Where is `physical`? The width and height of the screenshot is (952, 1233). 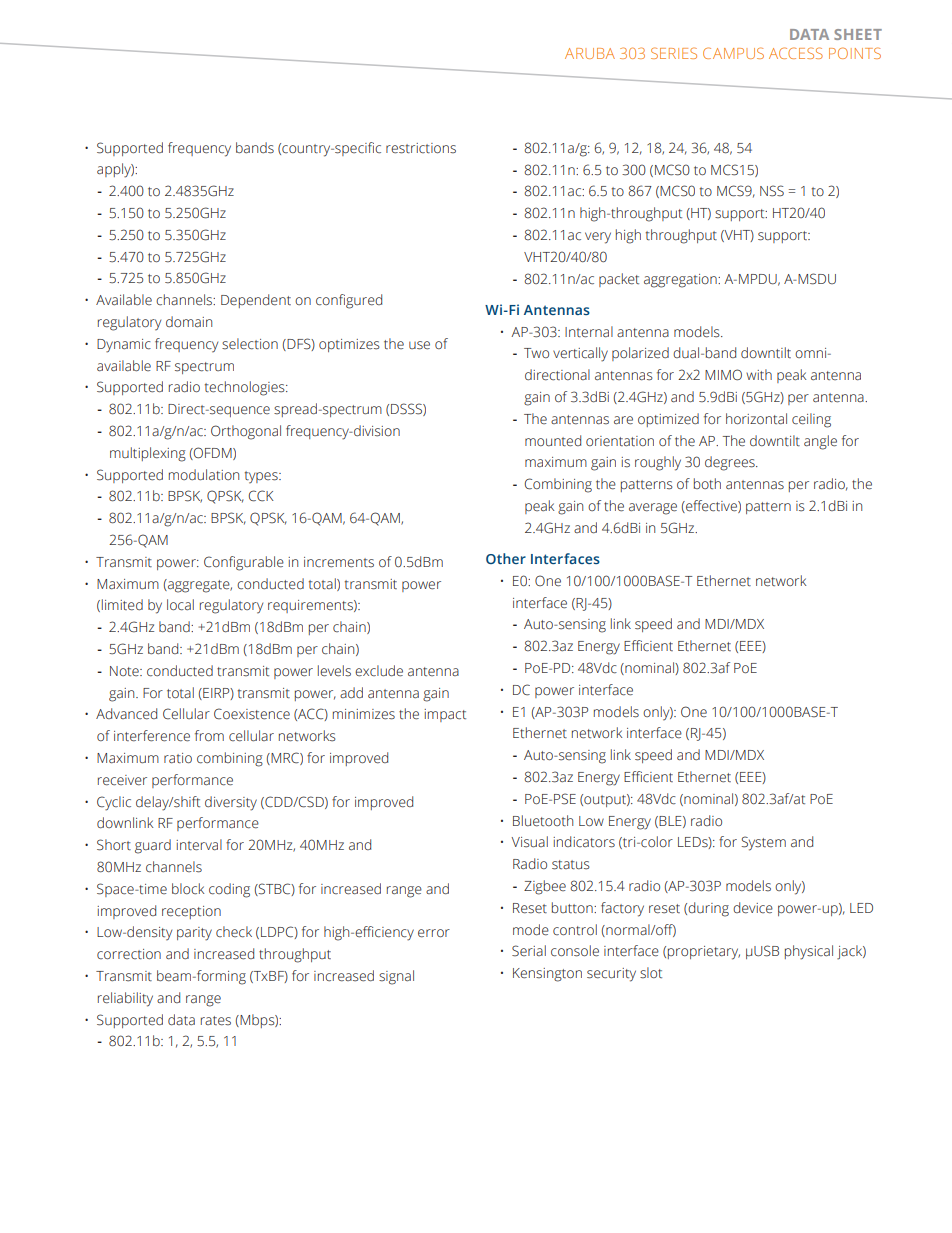
physical is located at coordinates (809, 952).
